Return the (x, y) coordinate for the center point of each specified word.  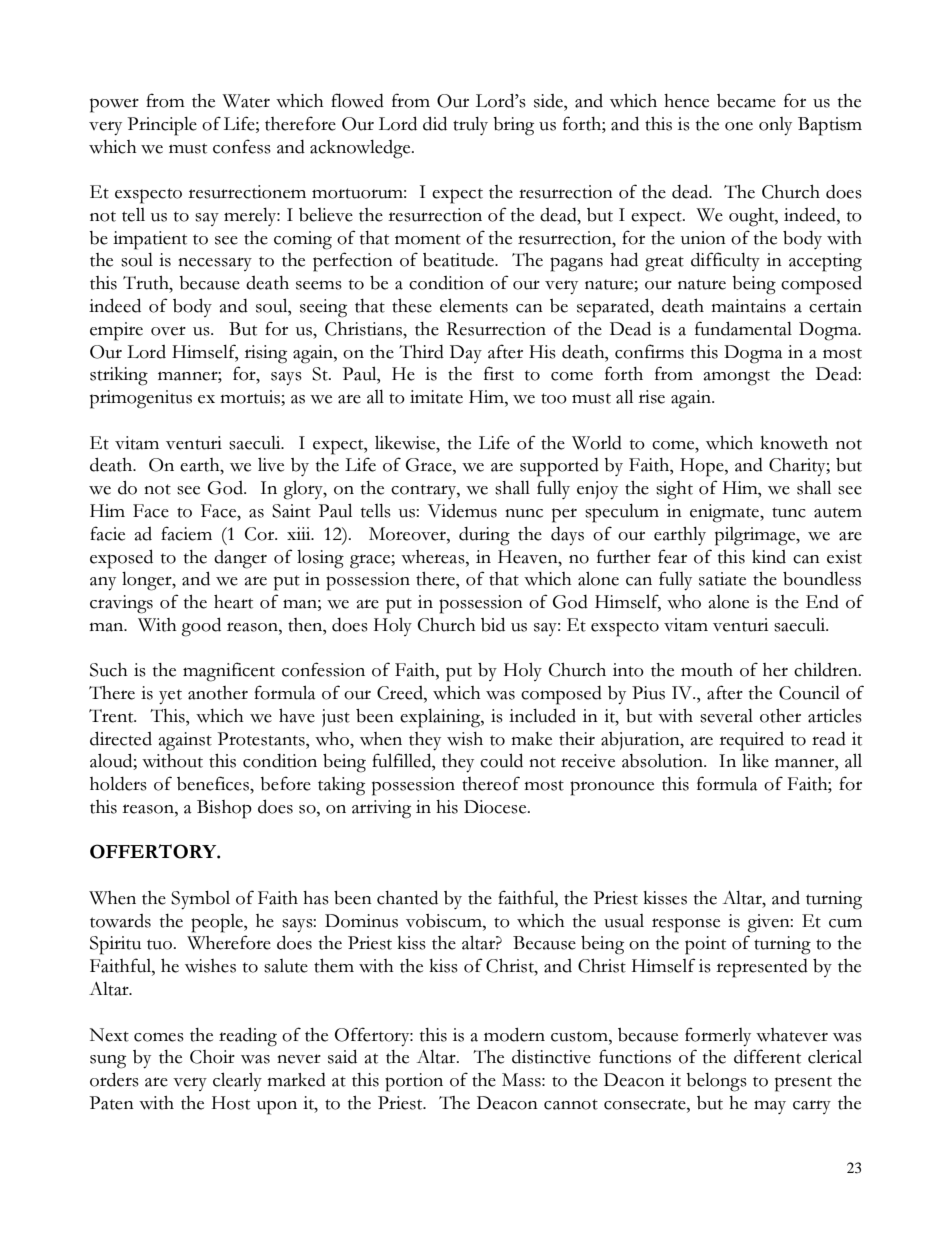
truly (470, 126)
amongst (736, 378)
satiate (722, 579)
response (686, 925)
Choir (212, 1057)
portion (414, 1082)
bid (493, 624)
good (201, 627)
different (767, 1056)
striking (119, 376)
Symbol (200, 900)
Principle (162, 126)
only (775, 126)
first (499, 373)
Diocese (496, 807)
